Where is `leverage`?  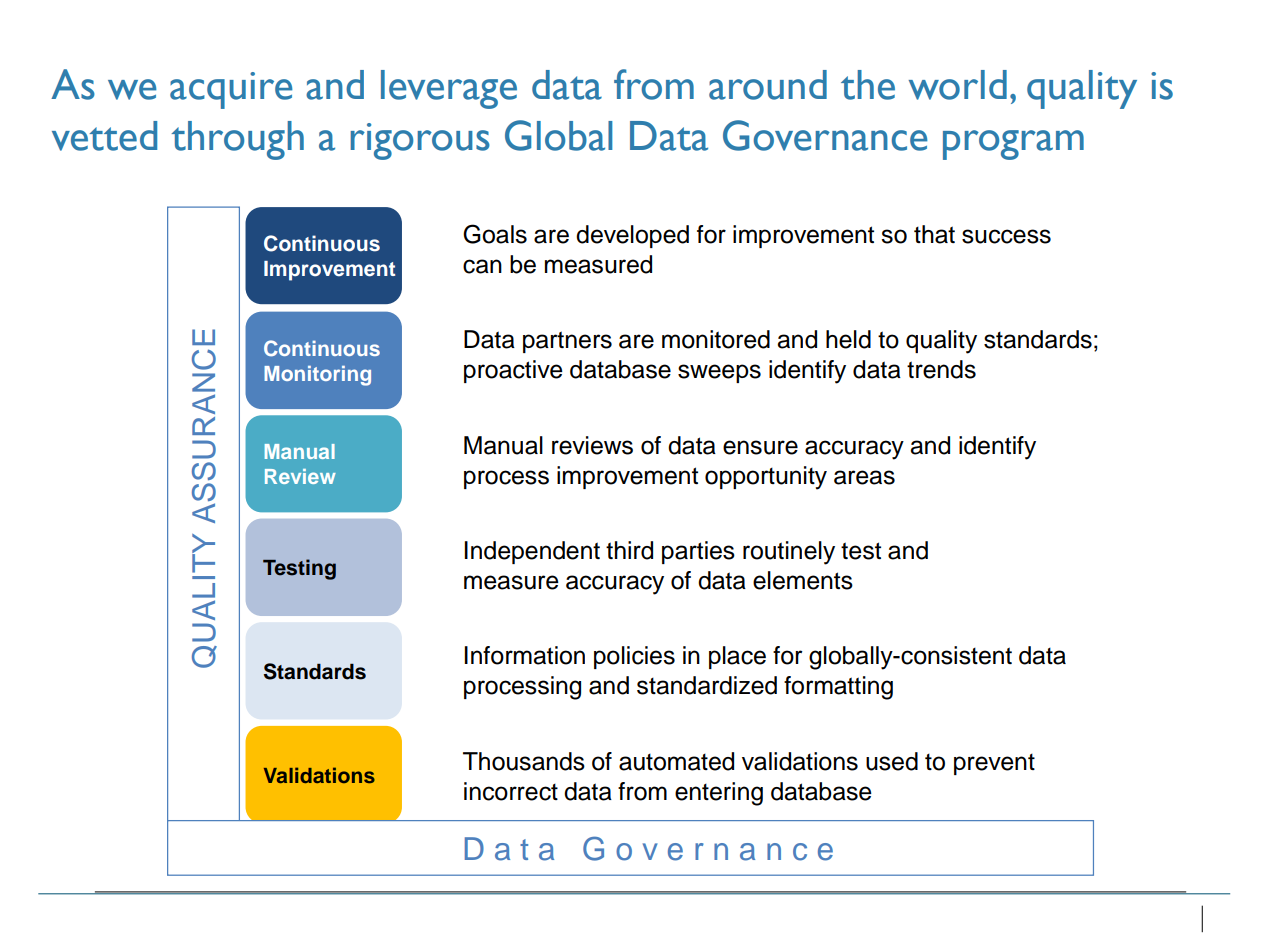
leverage is located at coordinates (449, 89).
